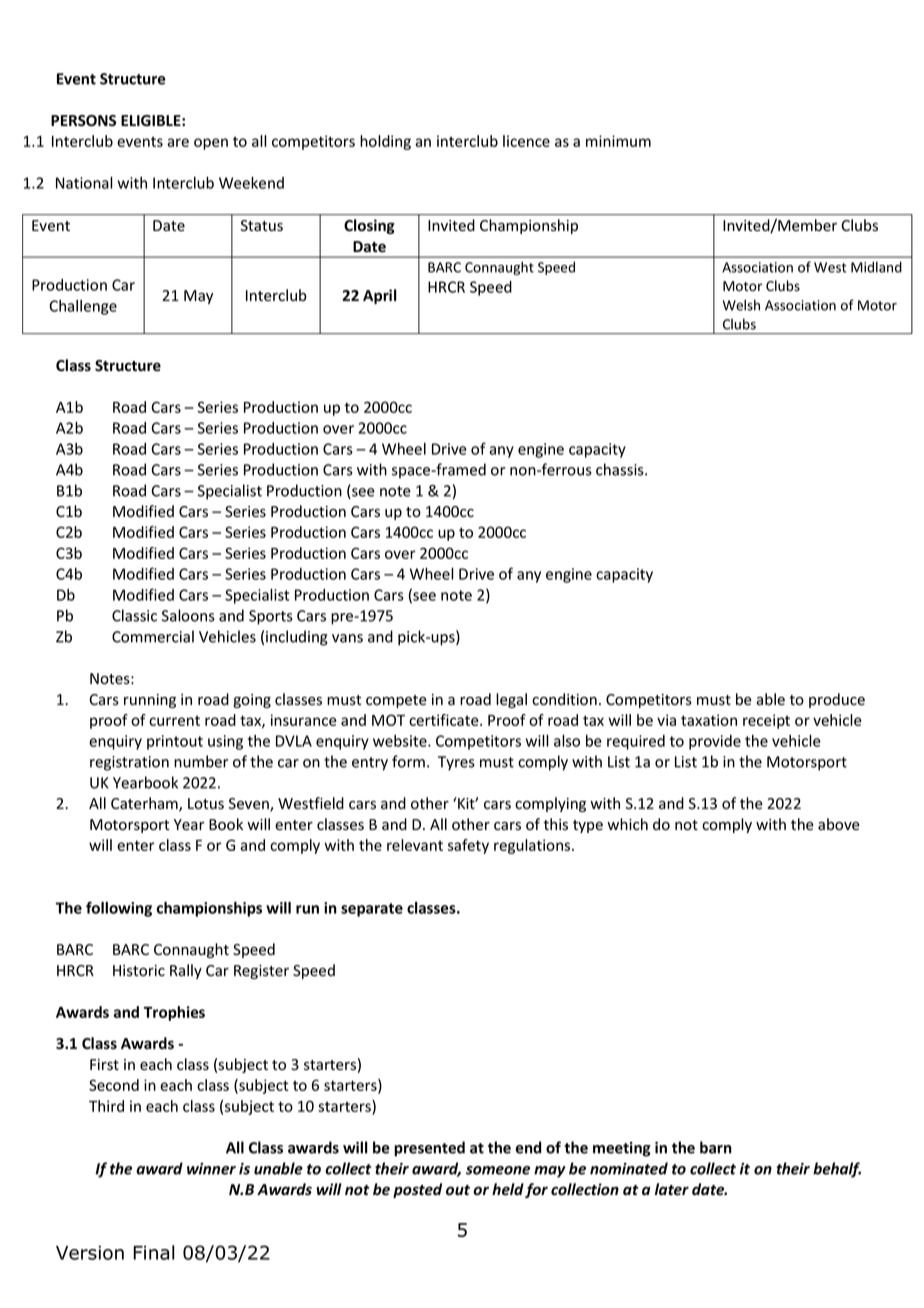 The width and height of the image is (924, 1308). What do you see at coordinates (766, 721) in the image?
I see `receipt` at bounding box center [766, 721].
